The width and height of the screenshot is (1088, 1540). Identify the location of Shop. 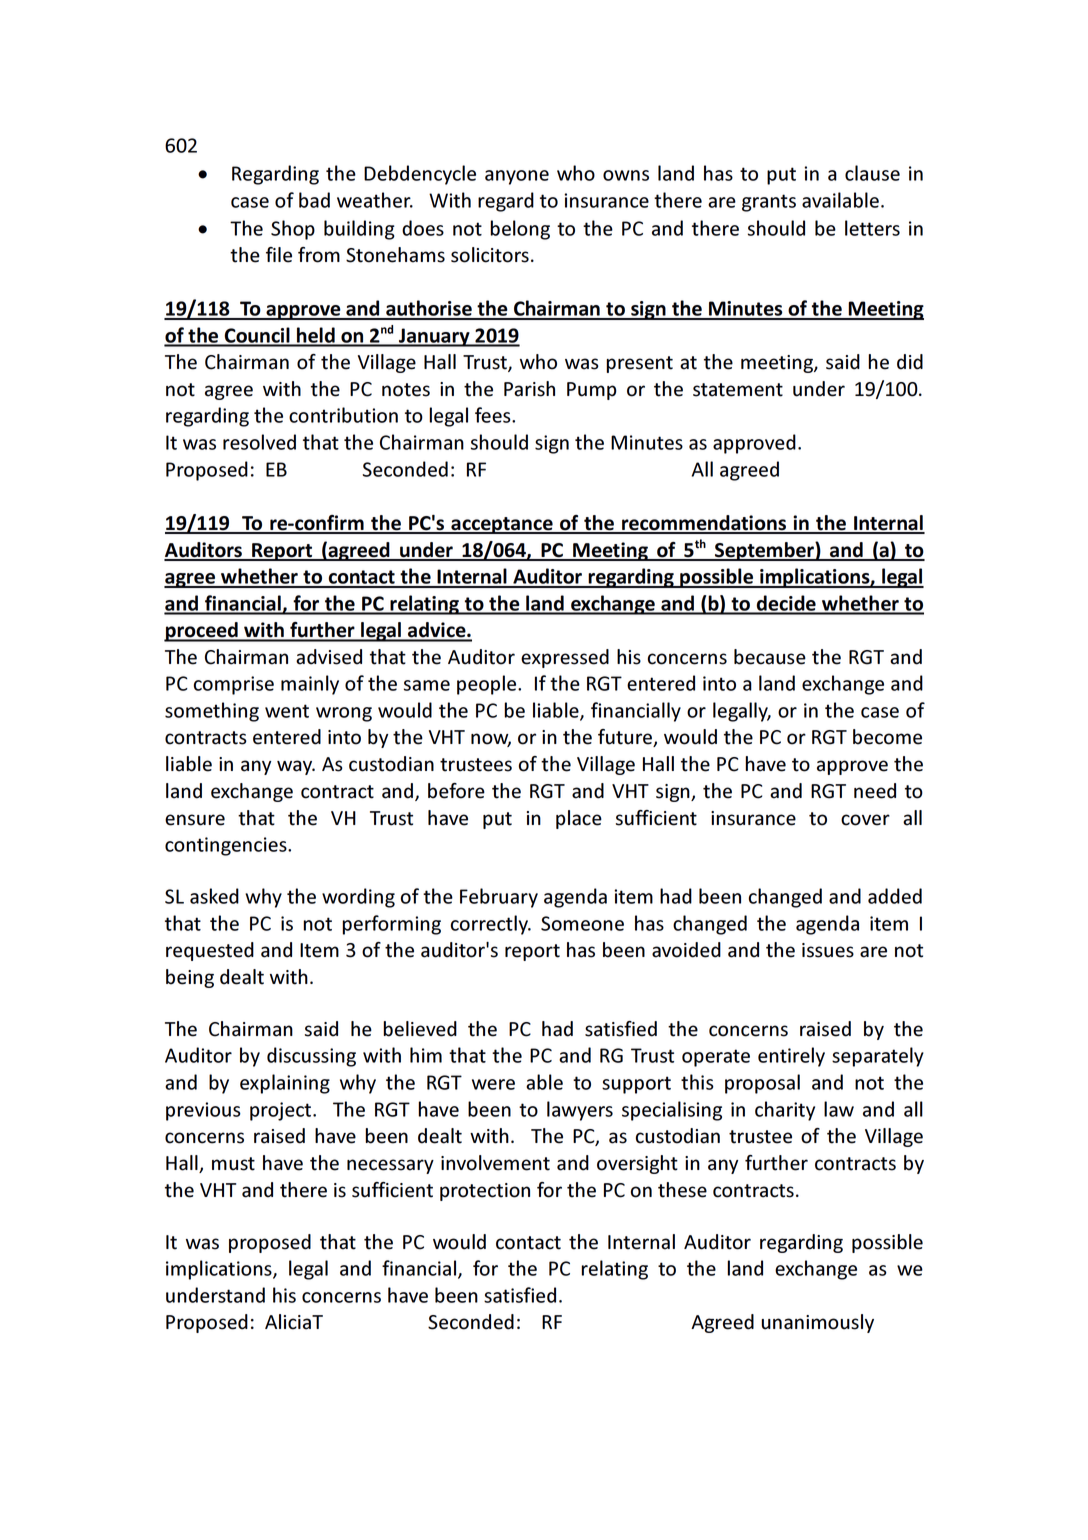
(293, 230).
